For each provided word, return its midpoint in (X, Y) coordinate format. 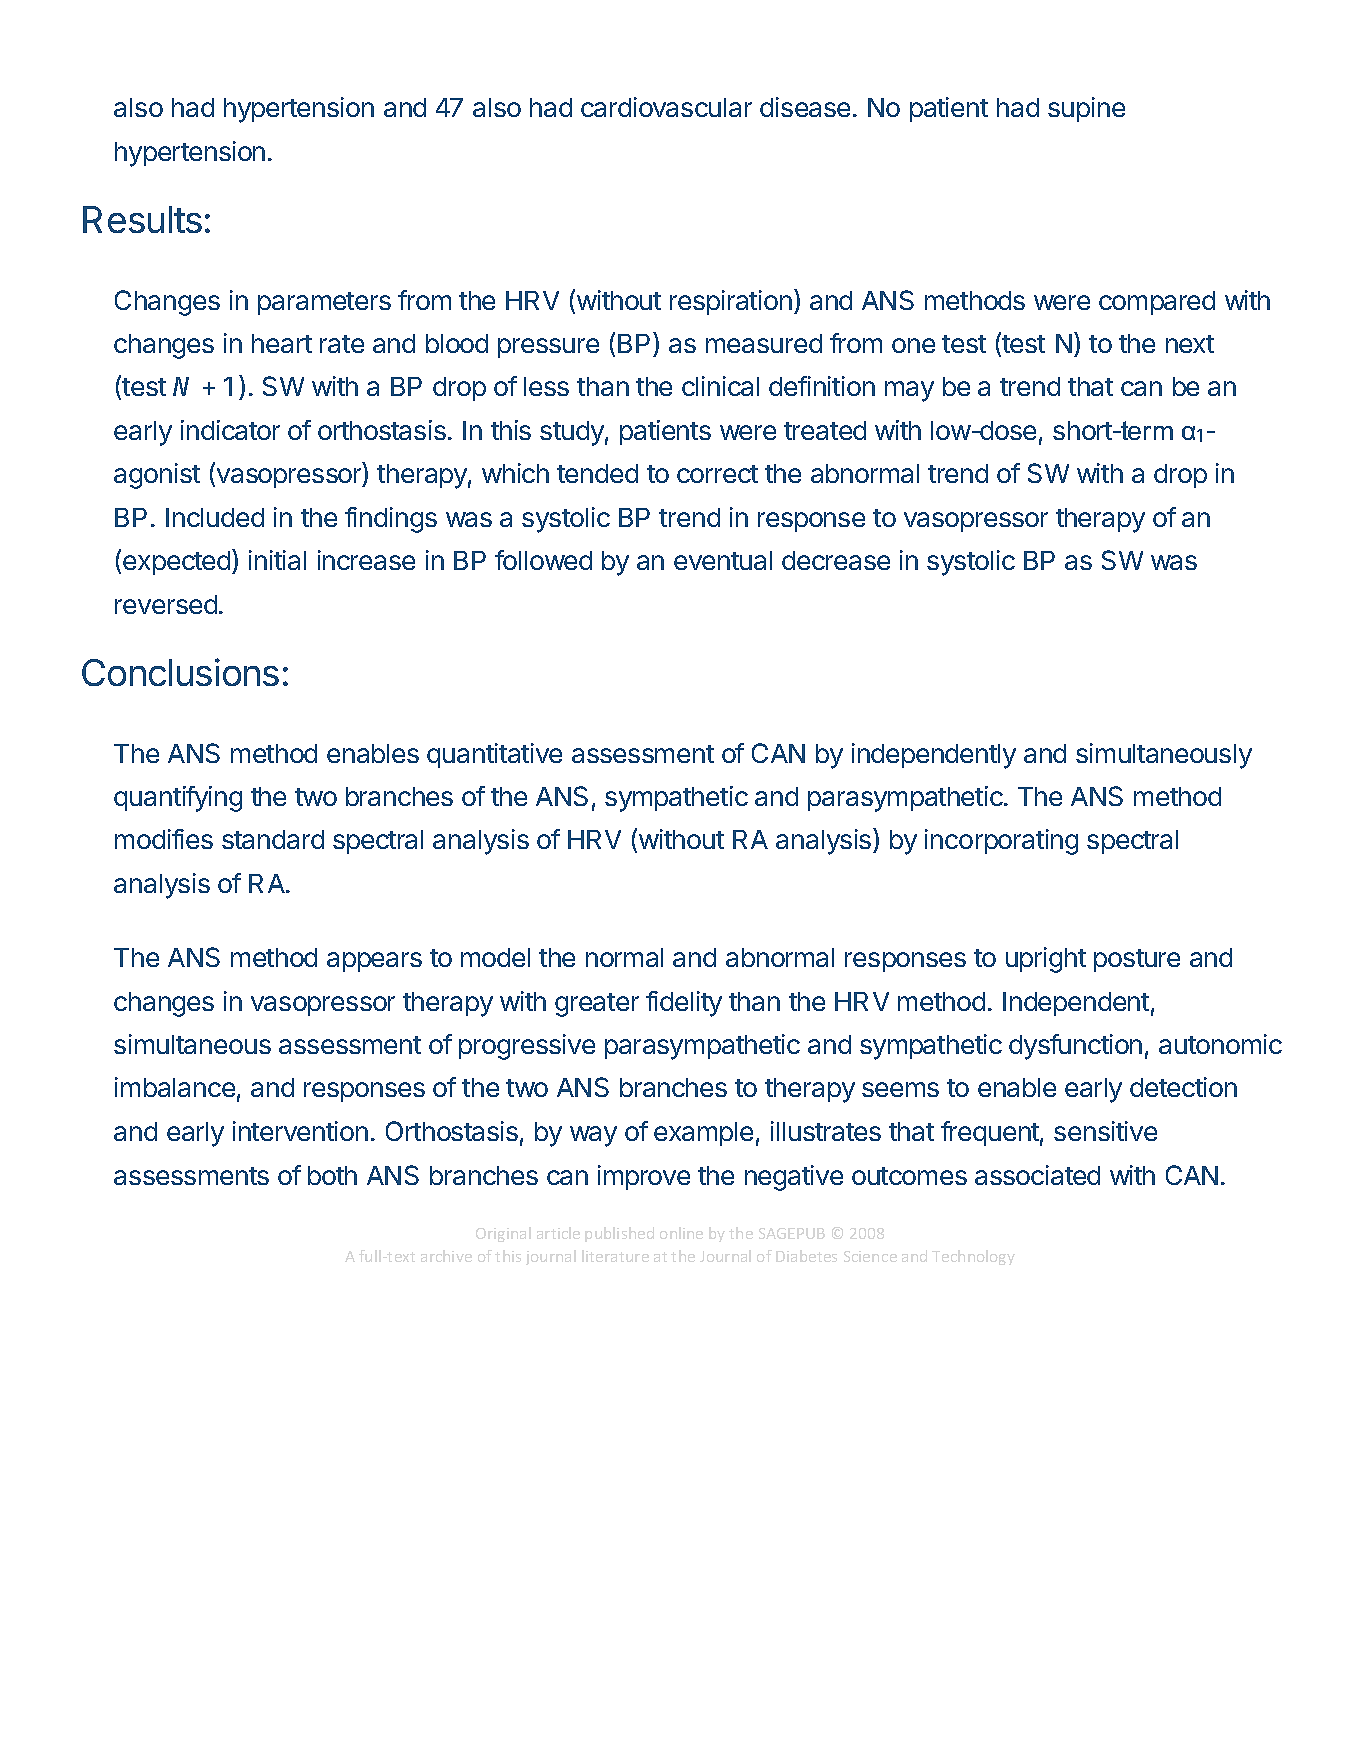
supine (1086, 109)
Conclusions (180, 672)
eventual (723, 560)
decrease (836, 560)
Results (142, 219)
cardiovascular (666, 107)
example (703, 1134)
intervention (300, 1131)
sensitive (1105, 1131)
